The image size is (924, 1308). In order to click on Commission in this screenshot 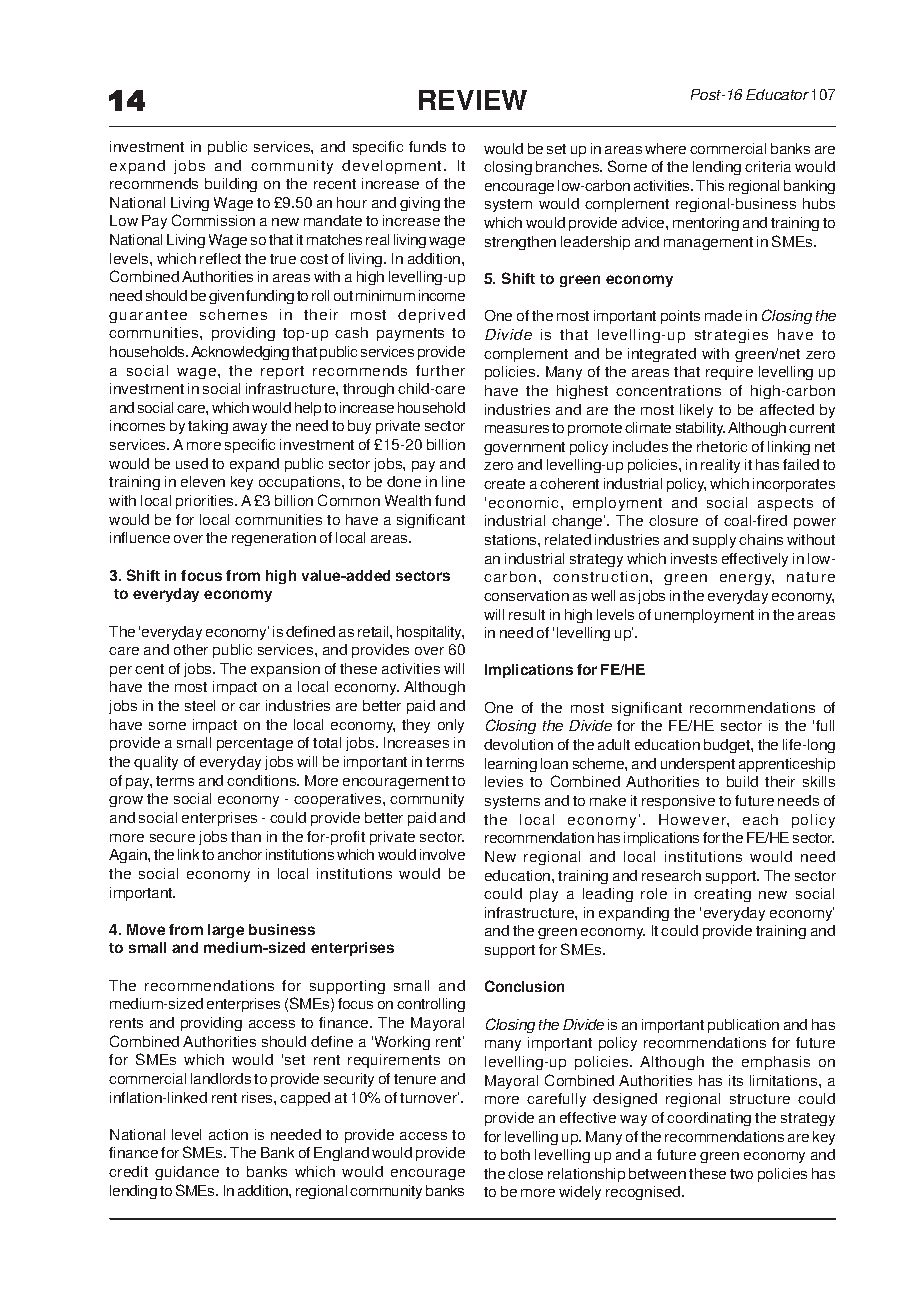, I will do `click(213, 220)`.
